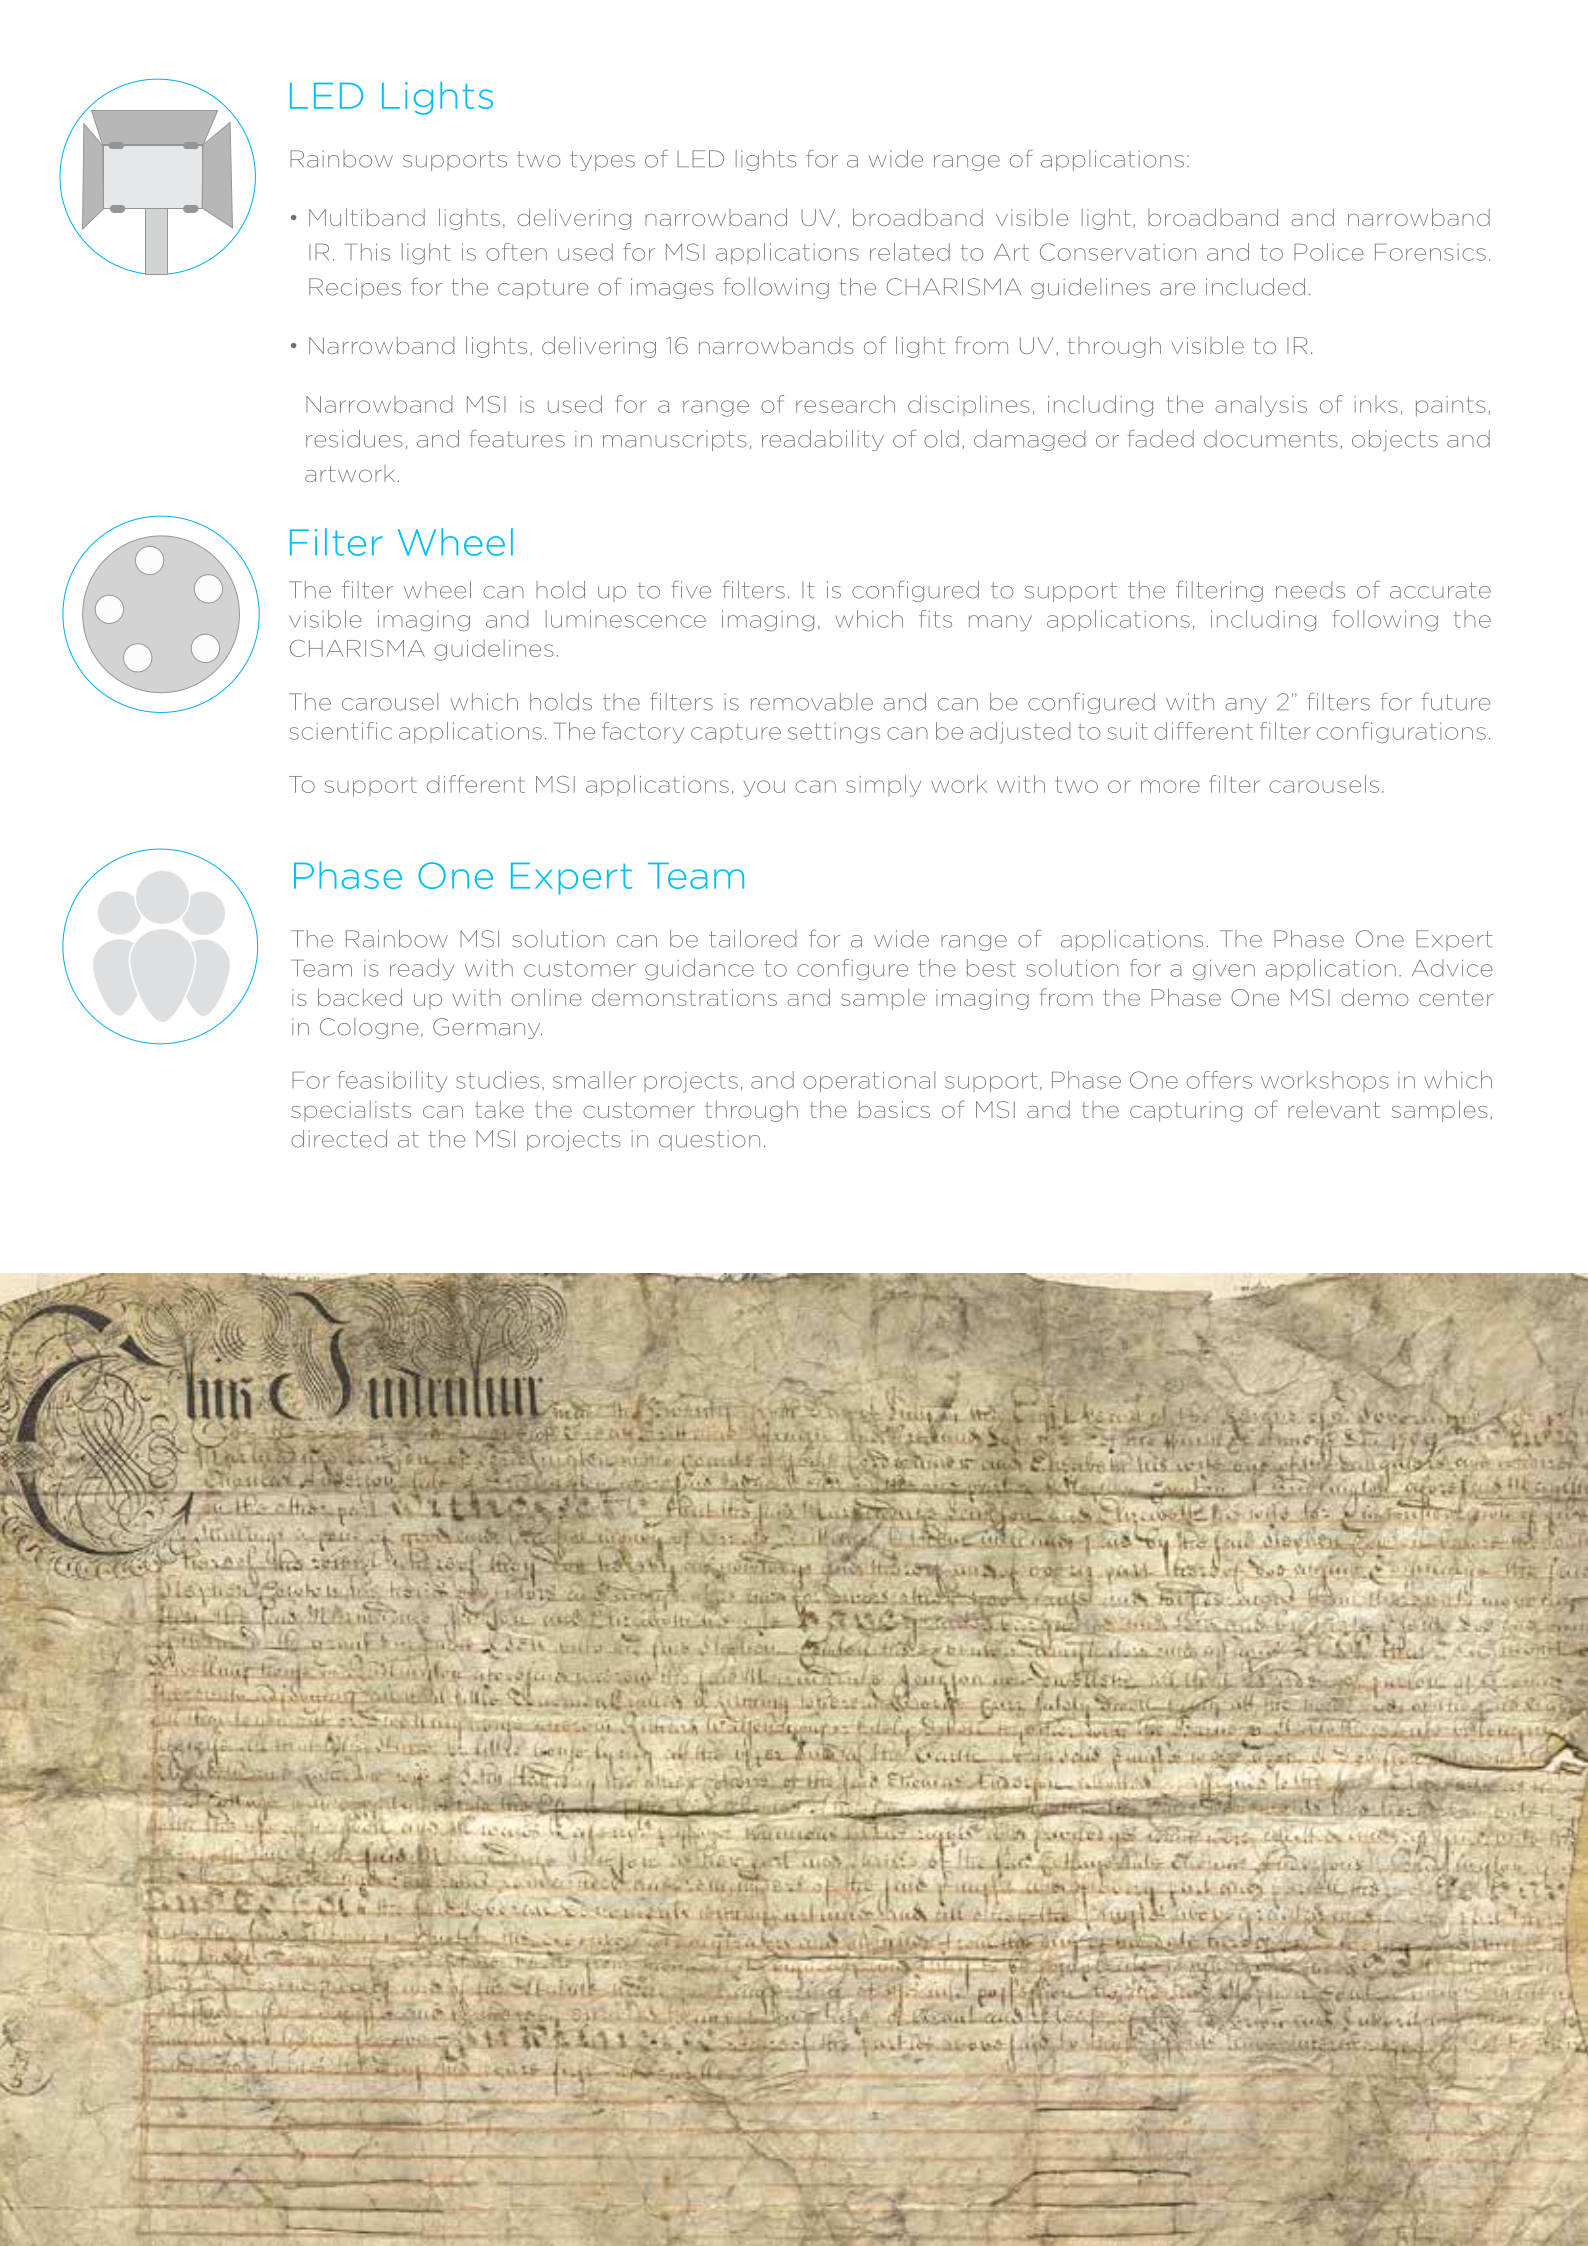 The height and width of the screenshot is (2246, 1588). I want to click on needs, so click(1310, 590).
